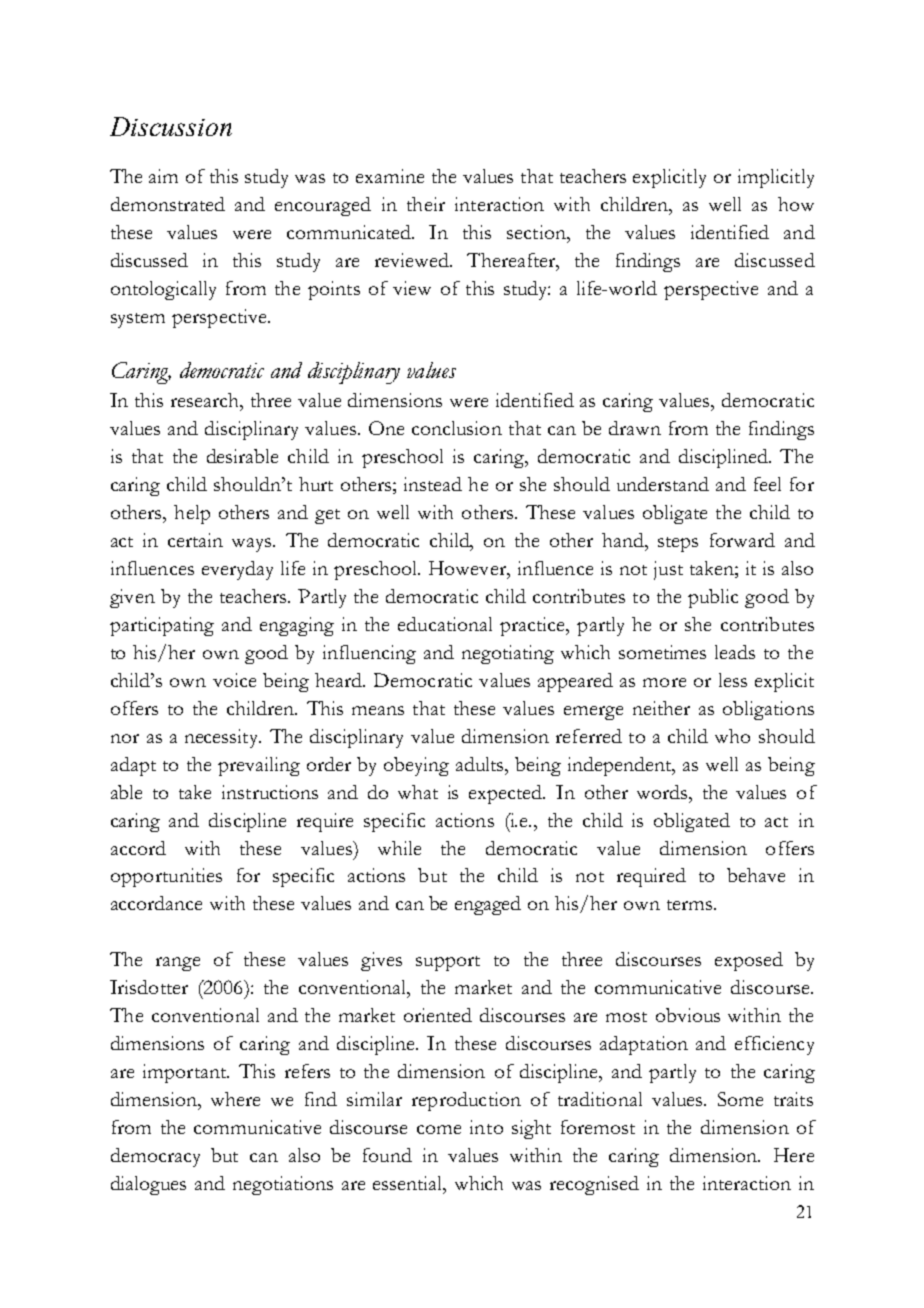 The image size is (924, 1308). What do you see at coordinates (138, 320) in the screenshot?
I see `system` at bounding box center [138, 320].
